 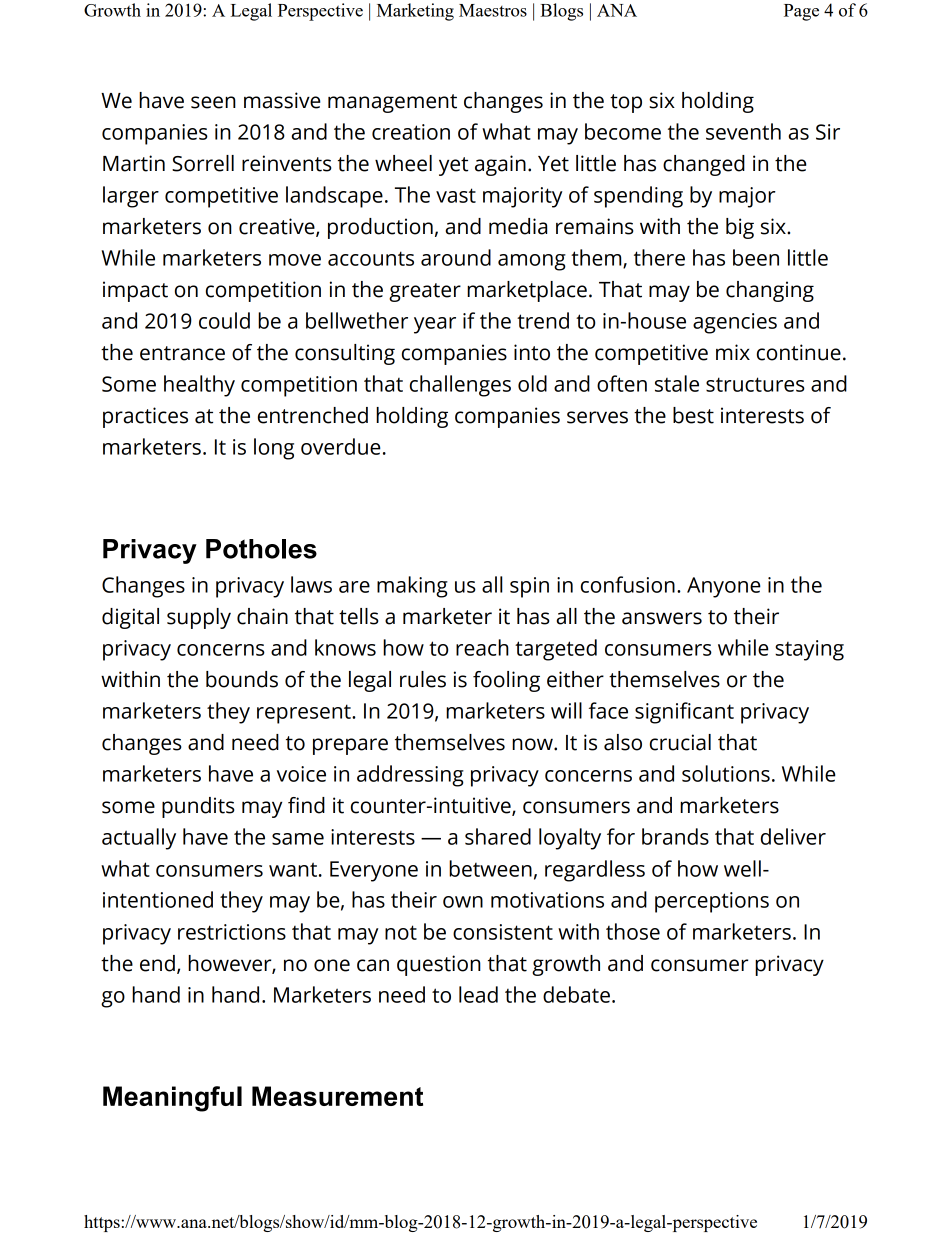 What do you see at coordinates (213, 102) in the document?
I see `seen` at bounding box center [213, 102].
